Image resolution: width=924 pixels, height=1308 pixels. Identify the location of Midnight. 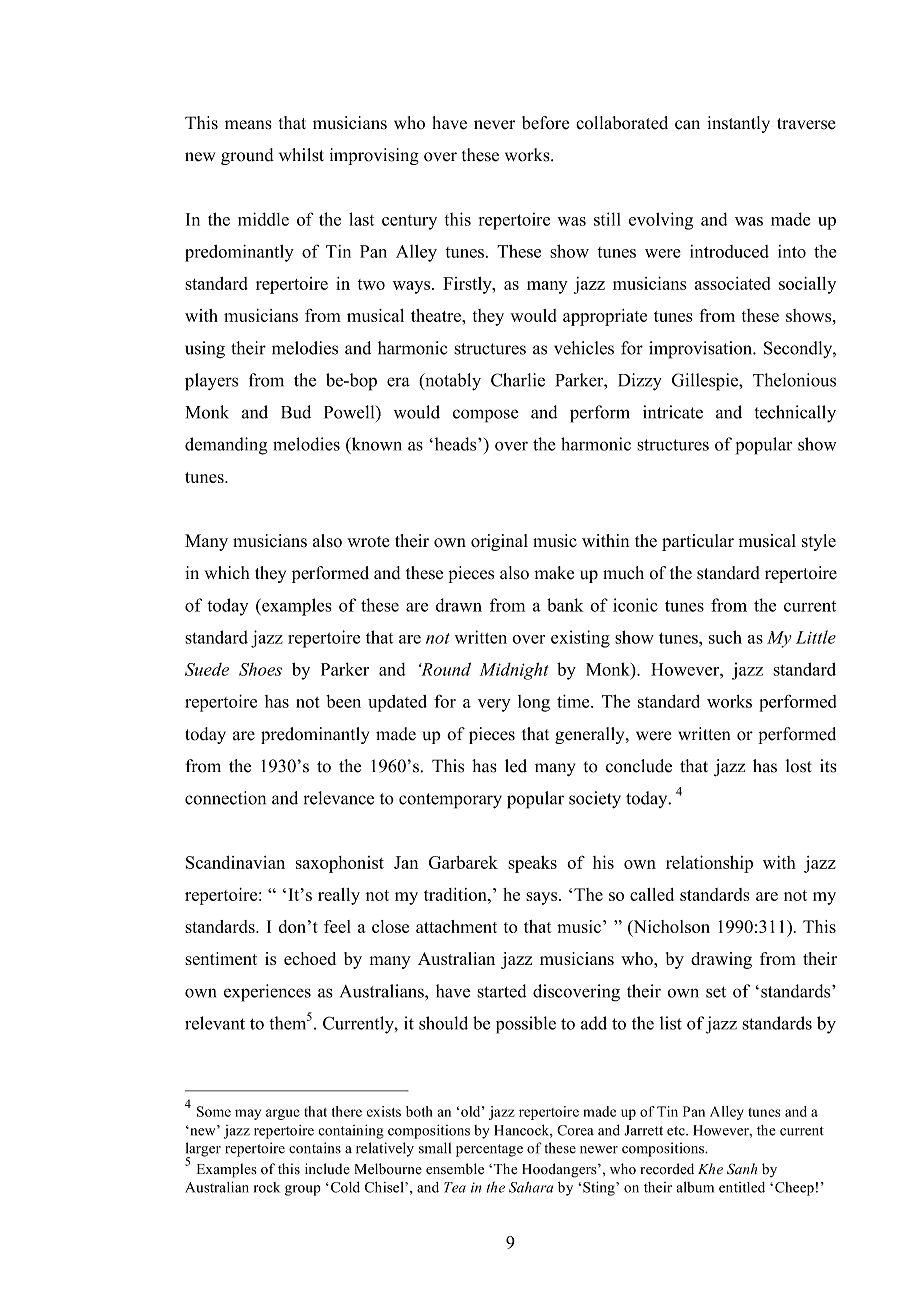
(514, 671).
